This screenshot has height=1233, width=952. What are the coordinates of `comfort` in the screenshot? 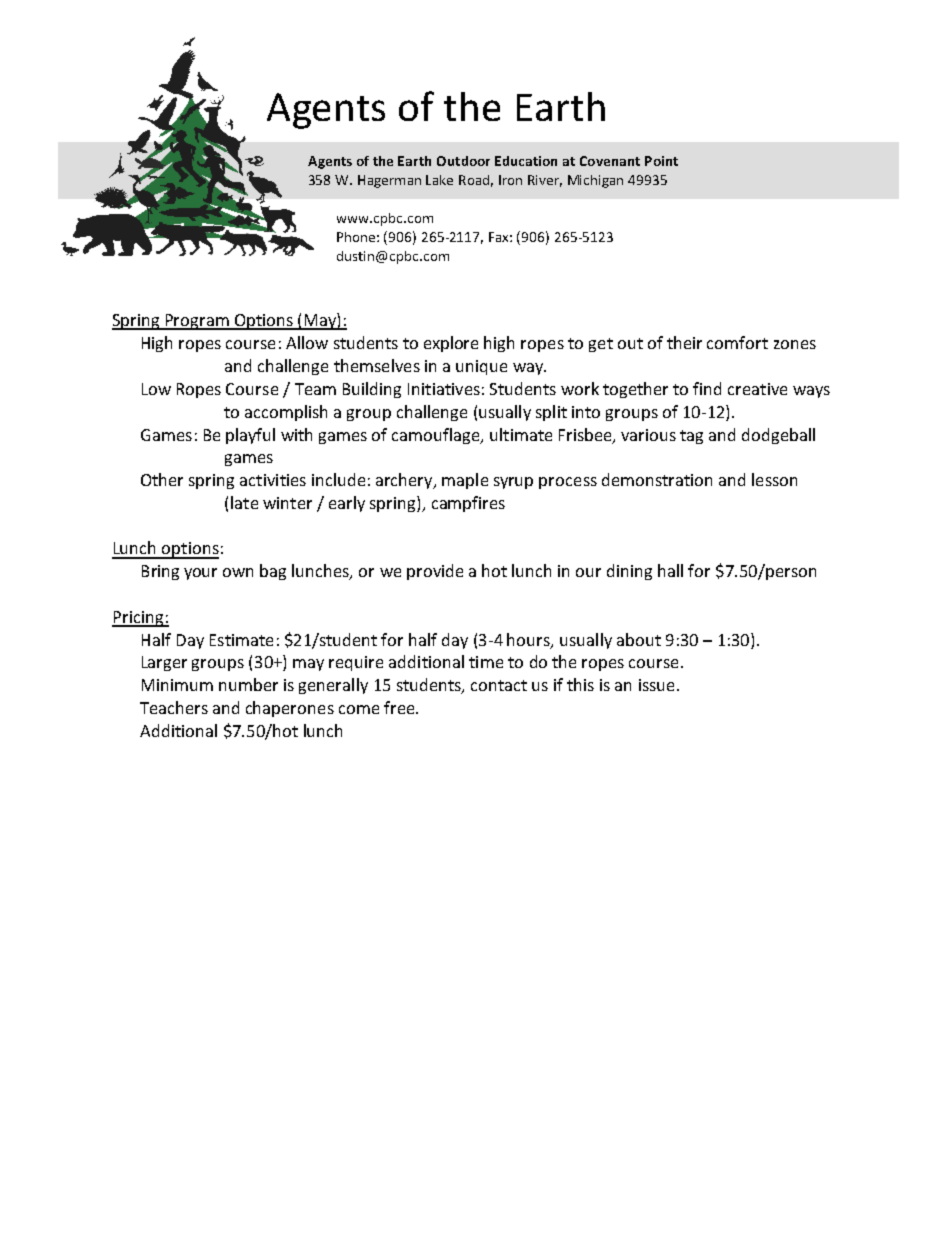 It's located at (737, 342).
